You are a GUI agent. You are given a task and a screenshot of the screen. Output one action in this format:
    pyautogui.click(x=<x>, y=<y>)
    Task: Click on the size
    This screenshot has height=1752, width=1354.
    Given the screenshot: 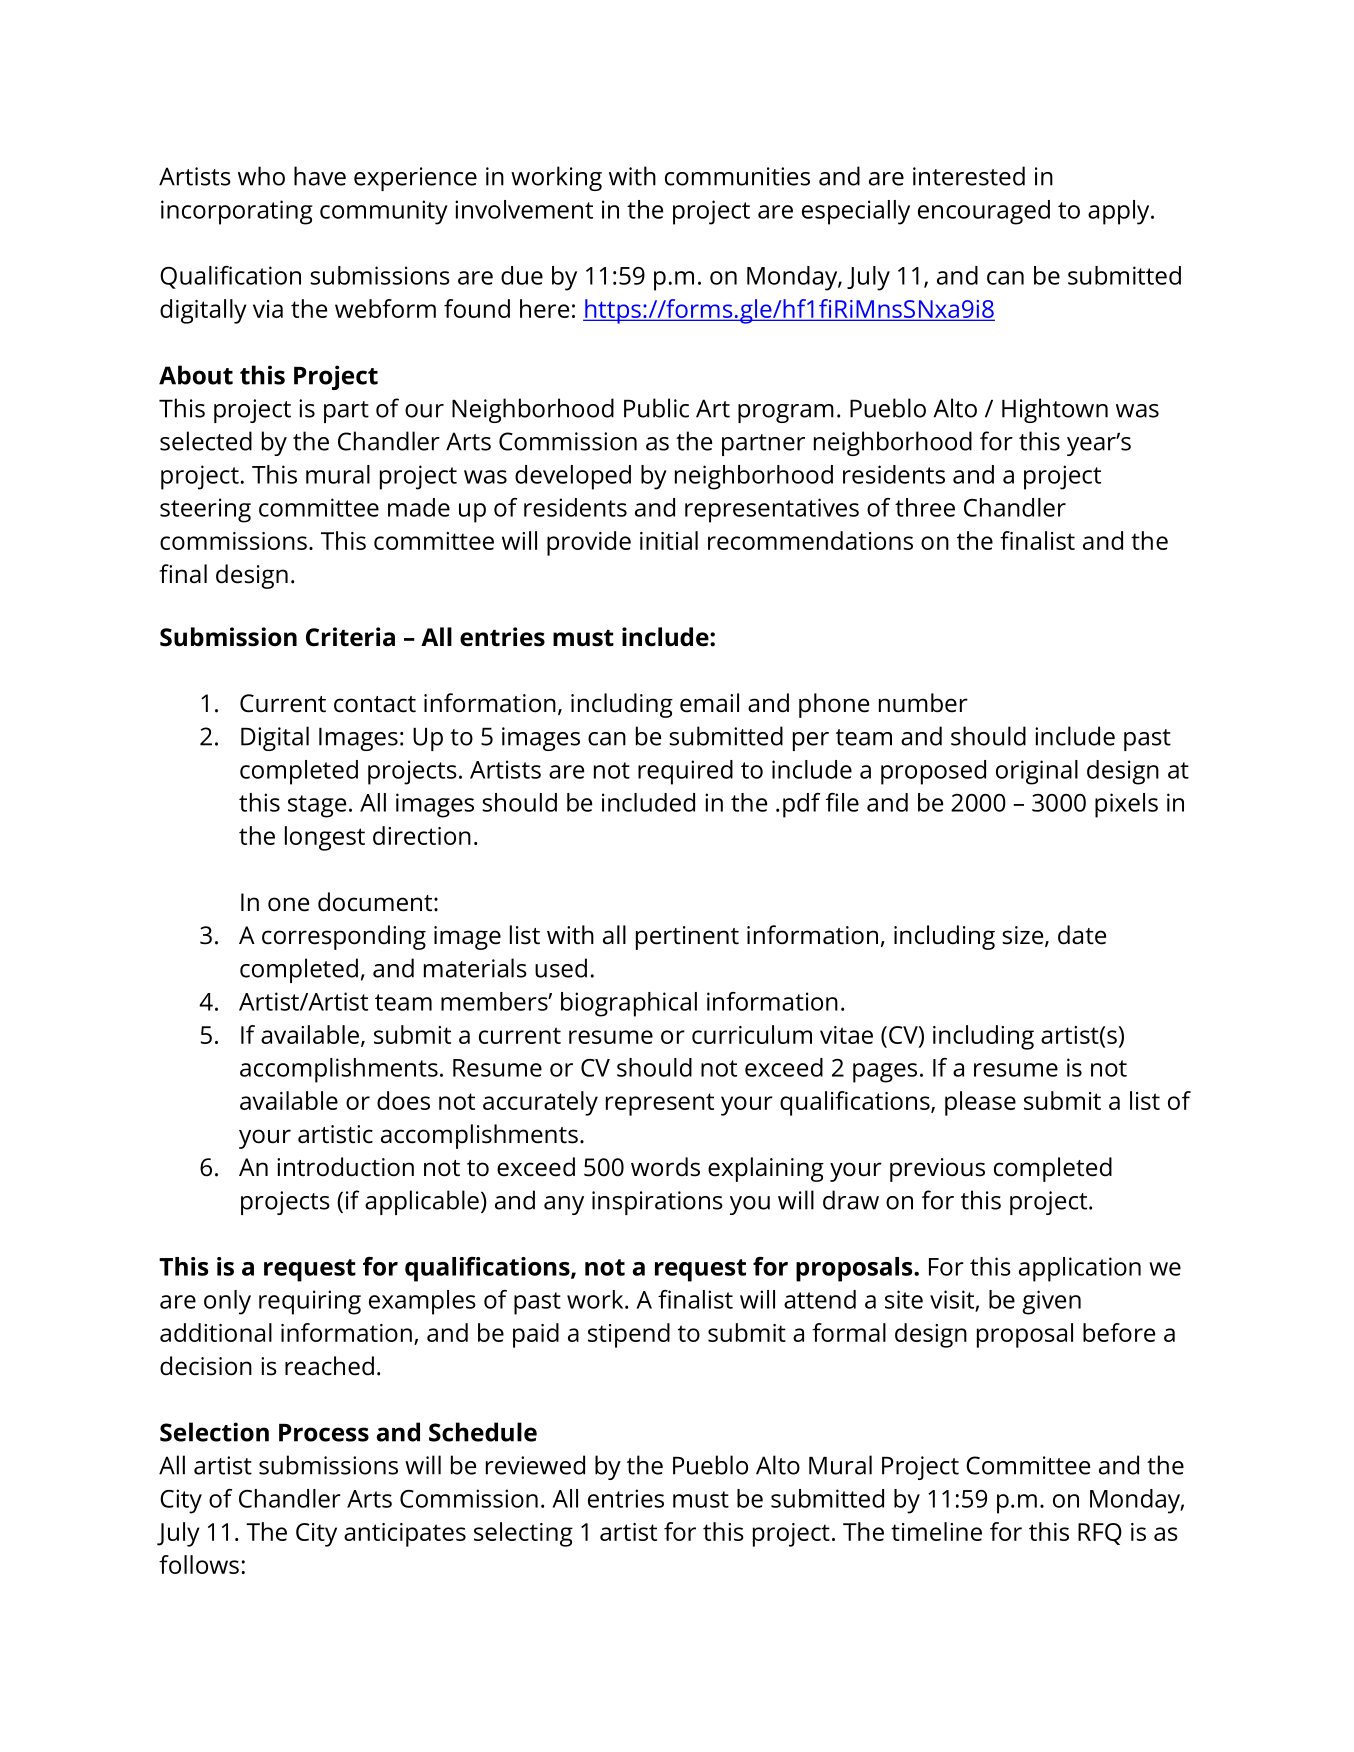 What is the action you would take?
    pyautogui.click(x=1024, y=936)
